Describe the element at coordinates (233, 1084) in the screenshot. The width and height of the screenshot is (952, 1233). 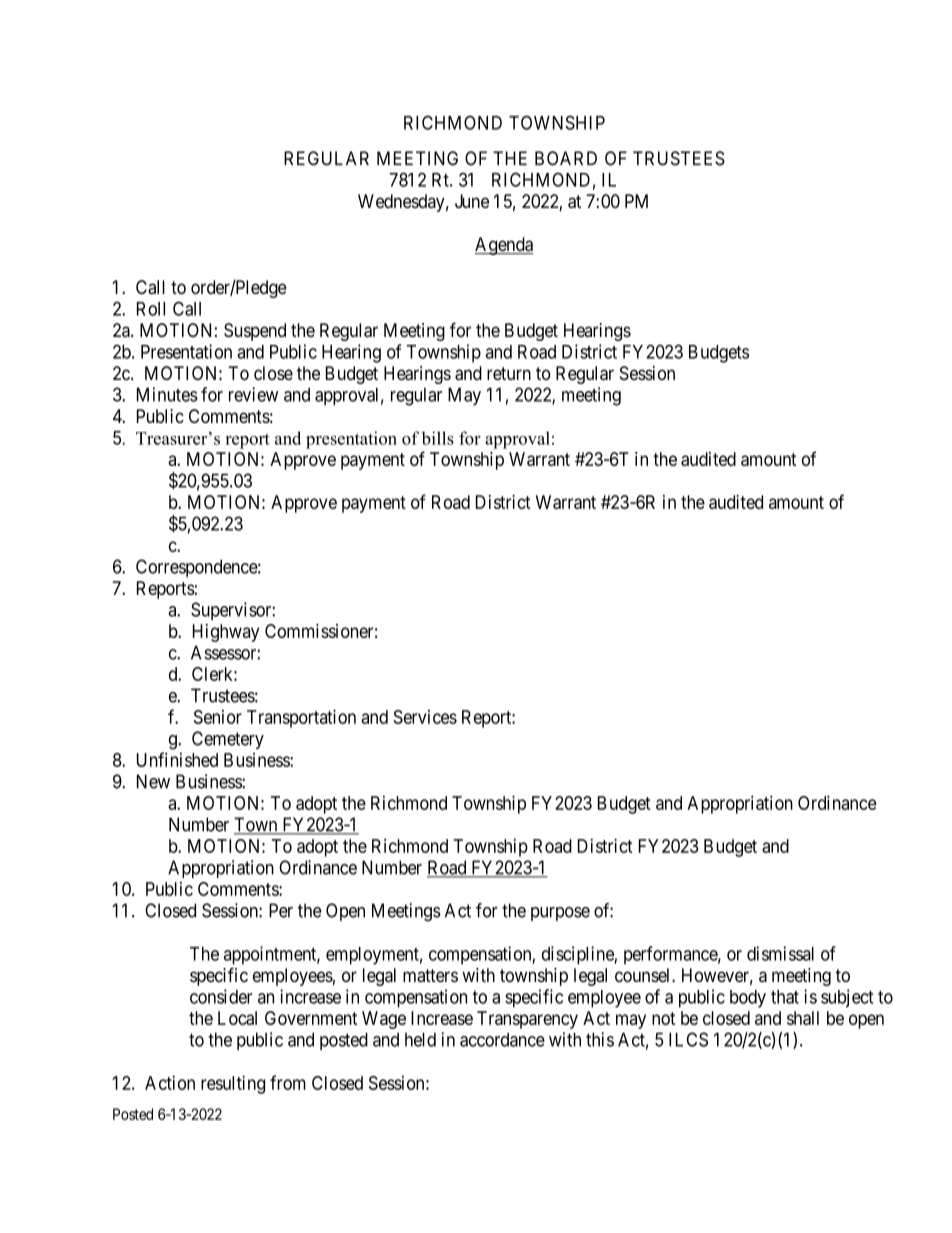
I see `resulting` at that location.
